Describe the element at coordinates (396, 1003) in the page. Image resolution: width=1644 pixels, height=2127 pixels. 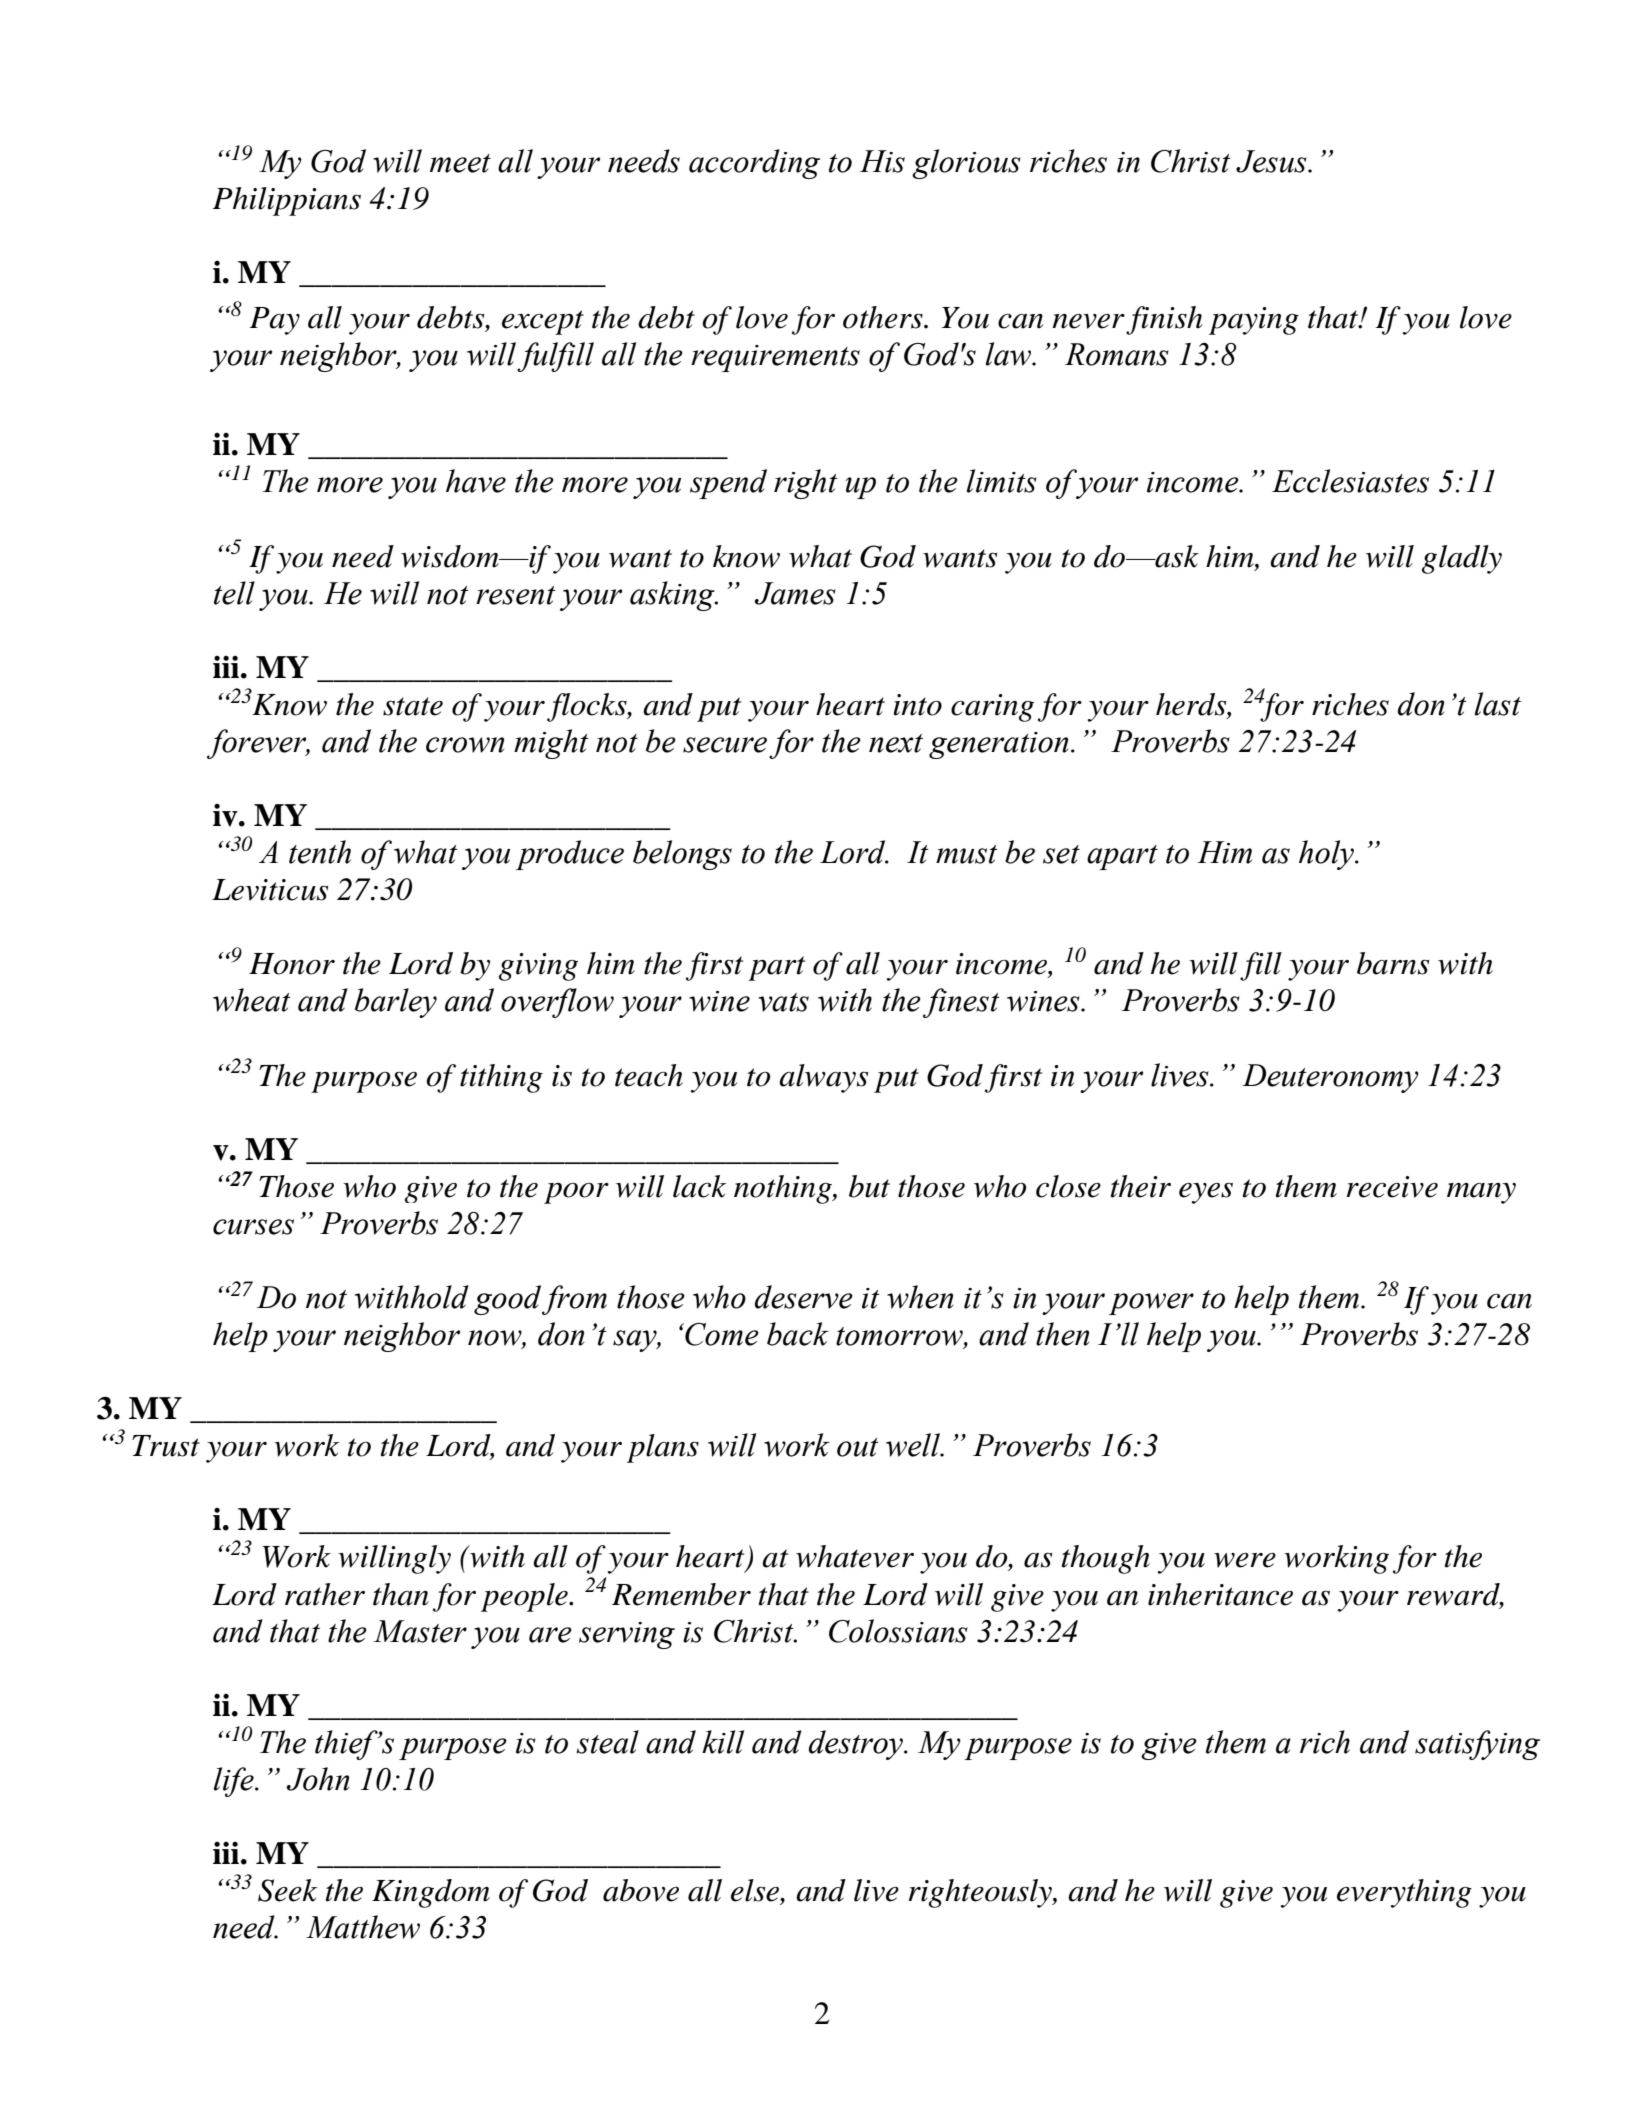
I see `barley` at that location.
